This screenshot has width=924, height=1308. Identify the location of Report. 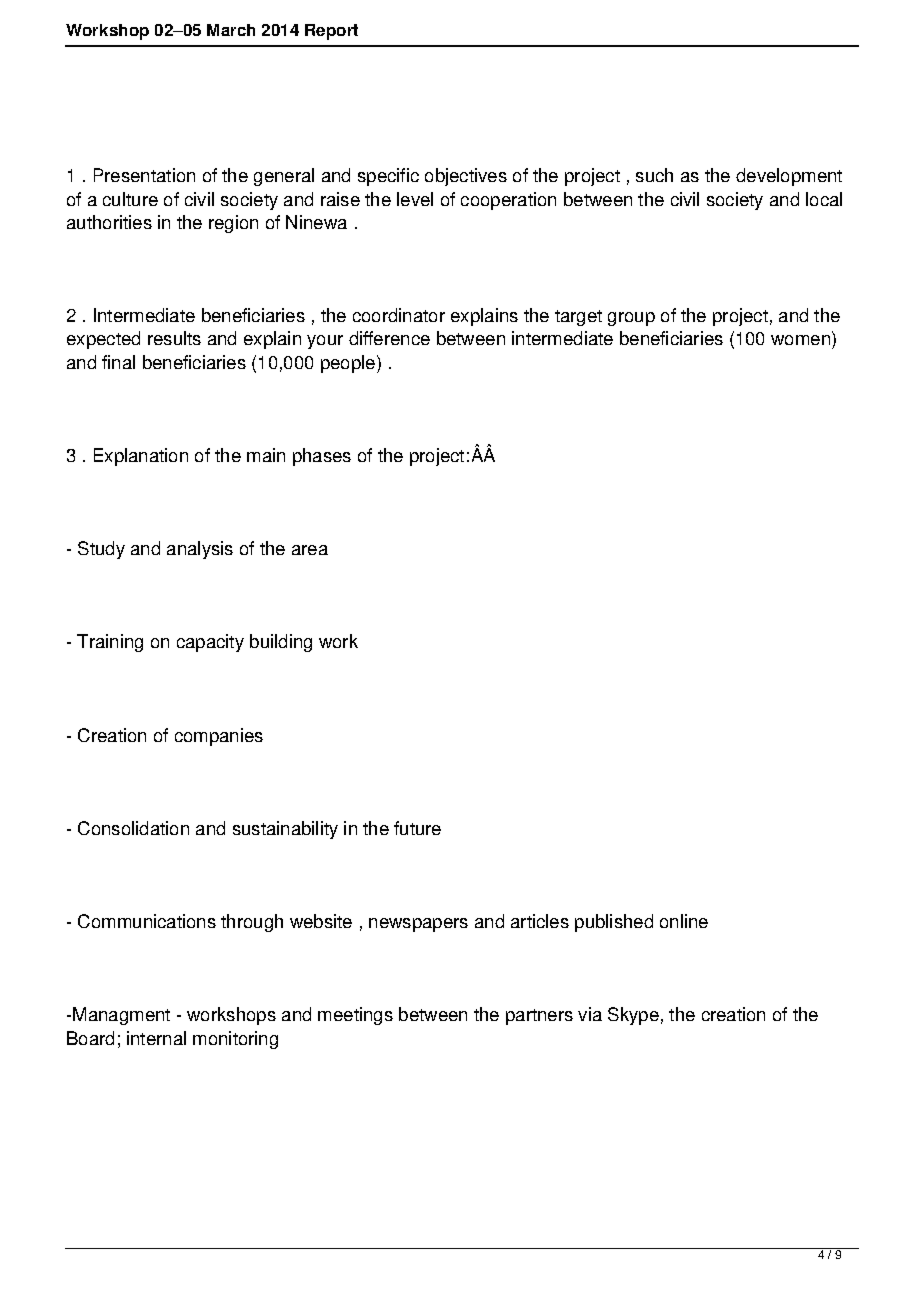
(331, 32).
